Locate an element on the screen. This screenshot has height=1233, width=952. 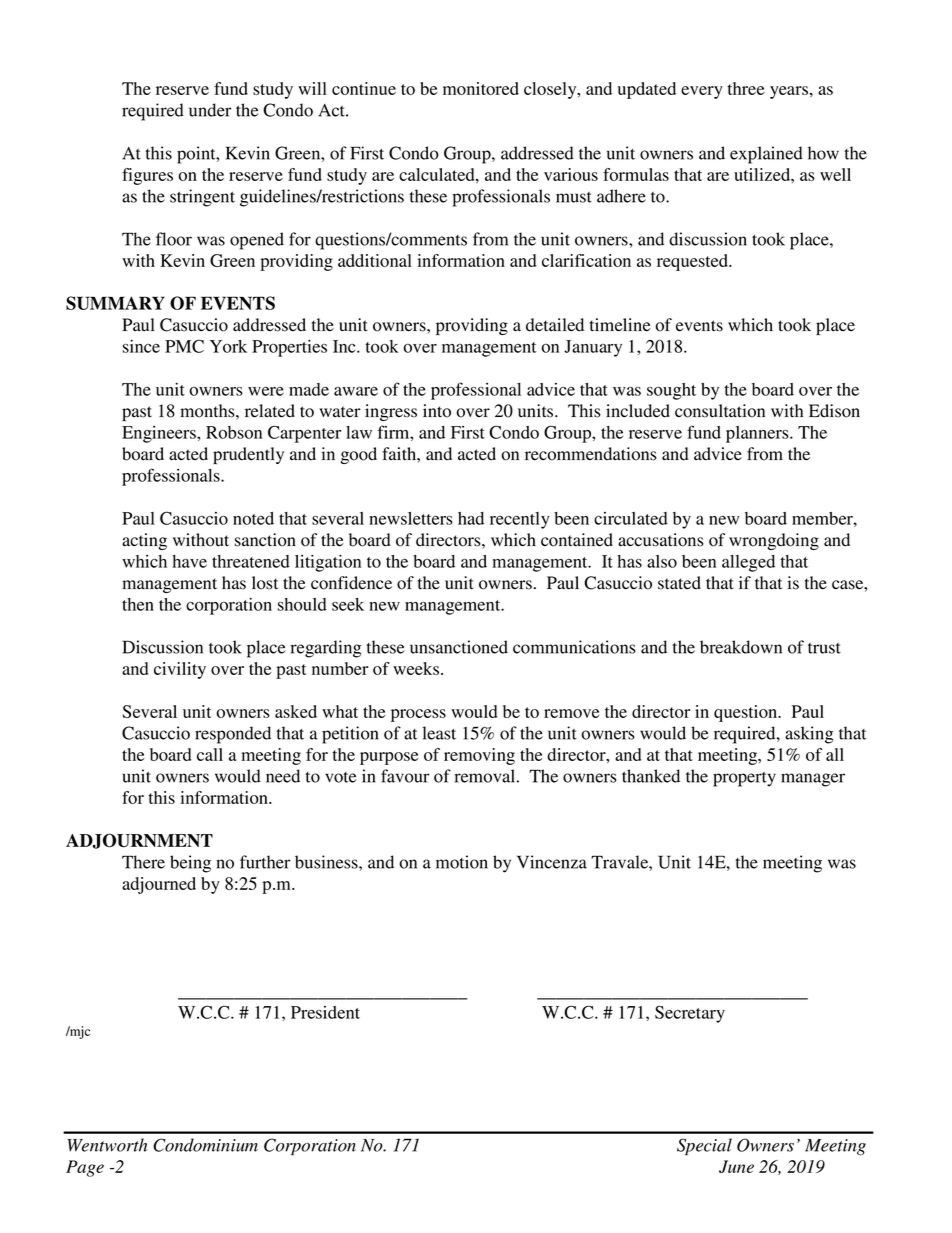
Secretary is located at coordinates (690, 1014).
